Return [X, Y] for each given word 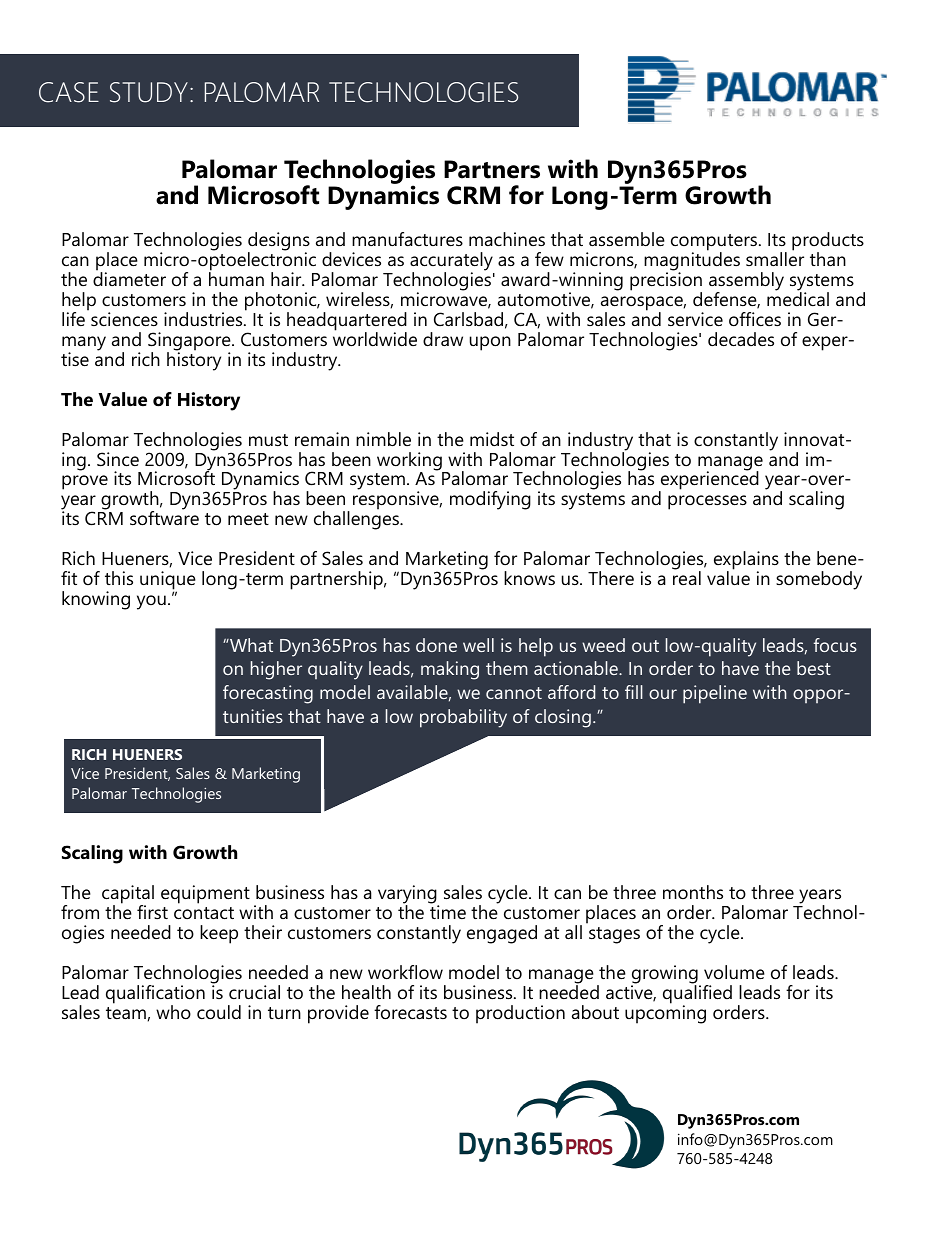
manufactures [407, 239]
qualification [155, 995]
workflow [405, 972]
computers [715, 243]
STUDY [149, 92]
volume [734, 972]
